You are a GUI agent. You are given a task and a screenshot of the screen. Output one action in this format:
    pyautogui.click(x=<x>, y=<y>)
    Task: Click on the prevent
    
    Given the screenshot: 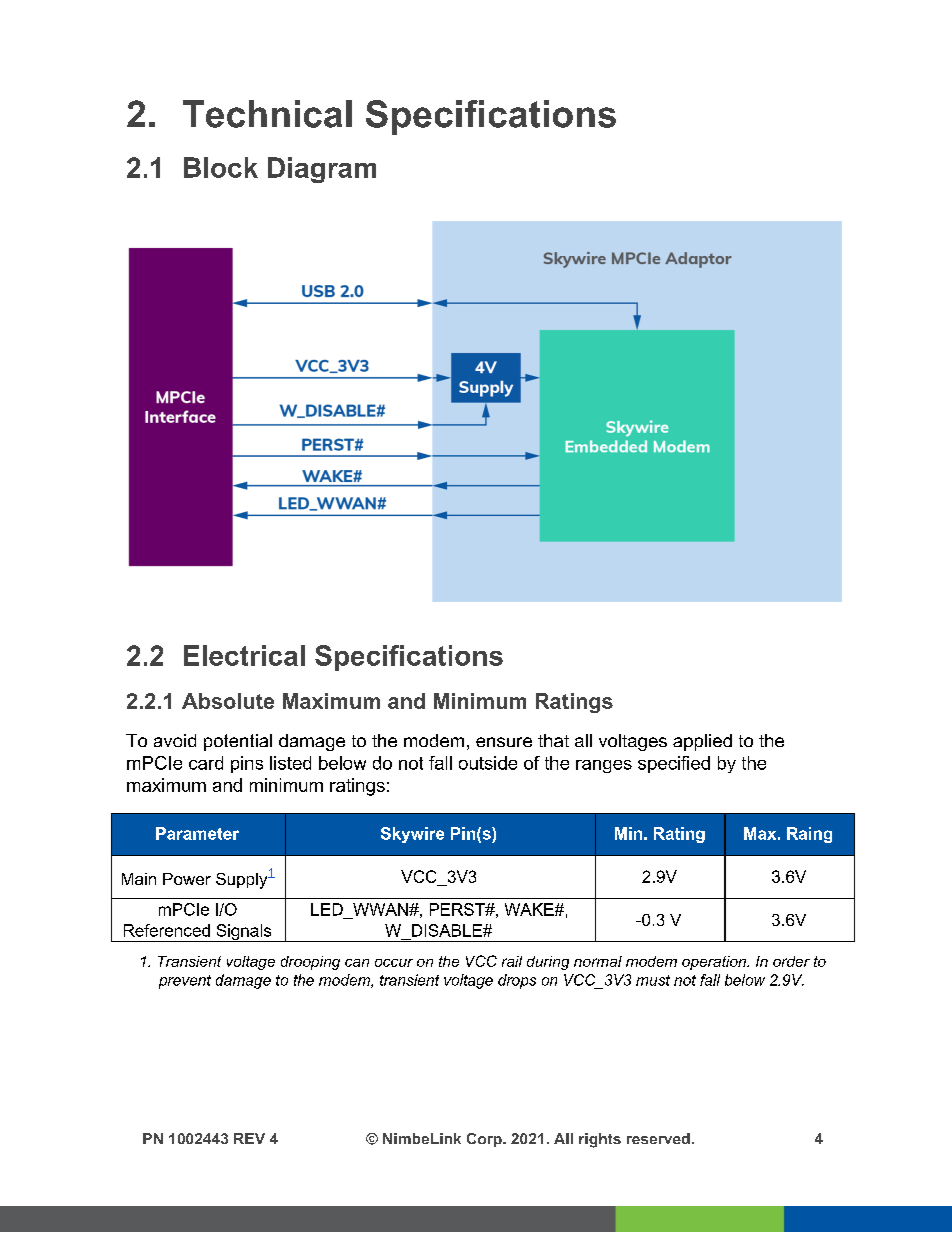 What is the action you would take?
    pyautogui.click(x=185, y=982)
